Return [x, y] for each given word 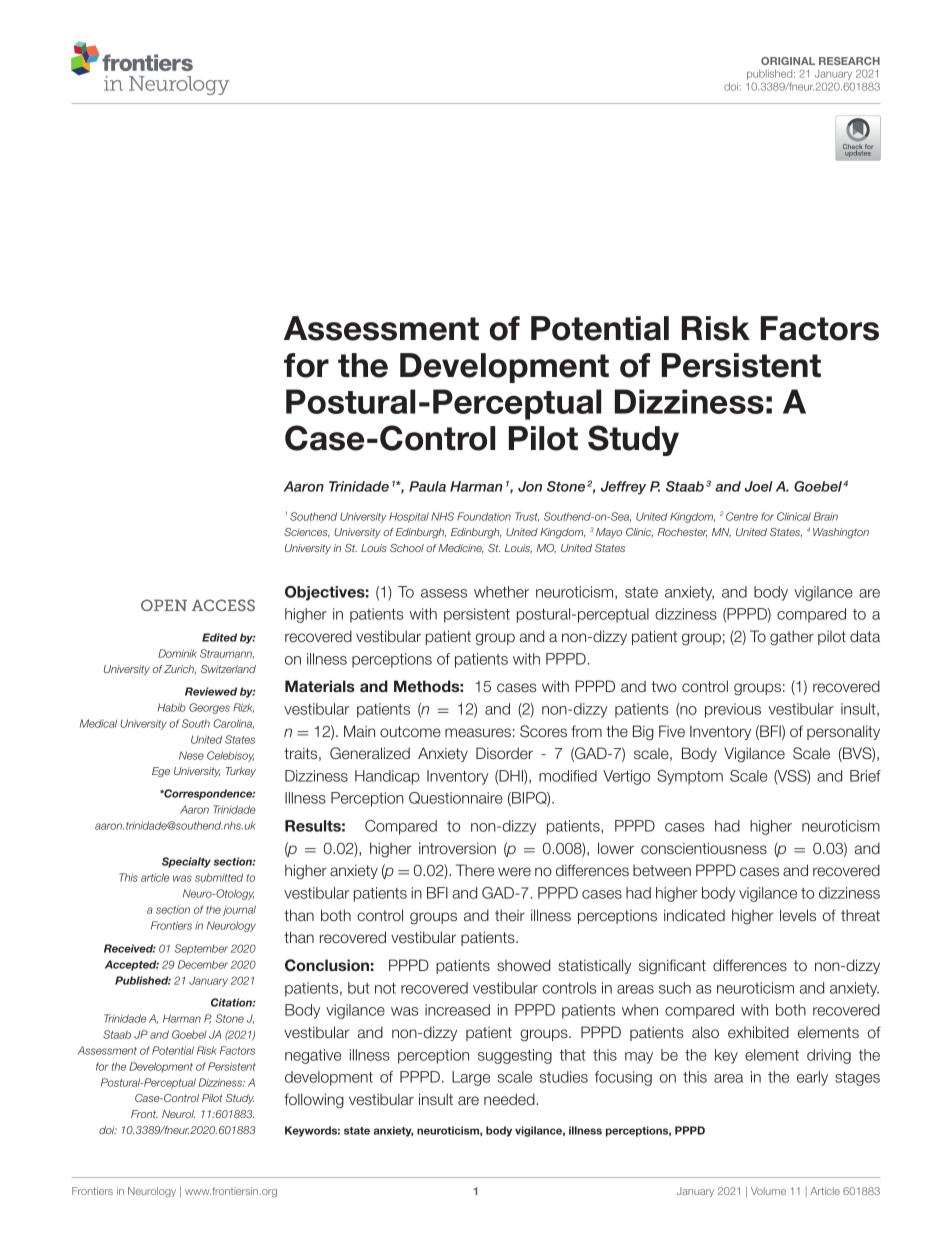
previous [733, 710]
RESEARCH [849, 61]
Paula [427, 486]
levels [798, 915]
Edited [219, 637]
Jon [530, 486]
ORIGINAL [788, 61]
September [201, 949]
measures [478, 732]
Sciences [307, 533]
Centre [742, 516]
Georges [209, 708]
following [314, 1101]
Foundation [484, 516]
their [510, 915]
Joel [759, 486]
